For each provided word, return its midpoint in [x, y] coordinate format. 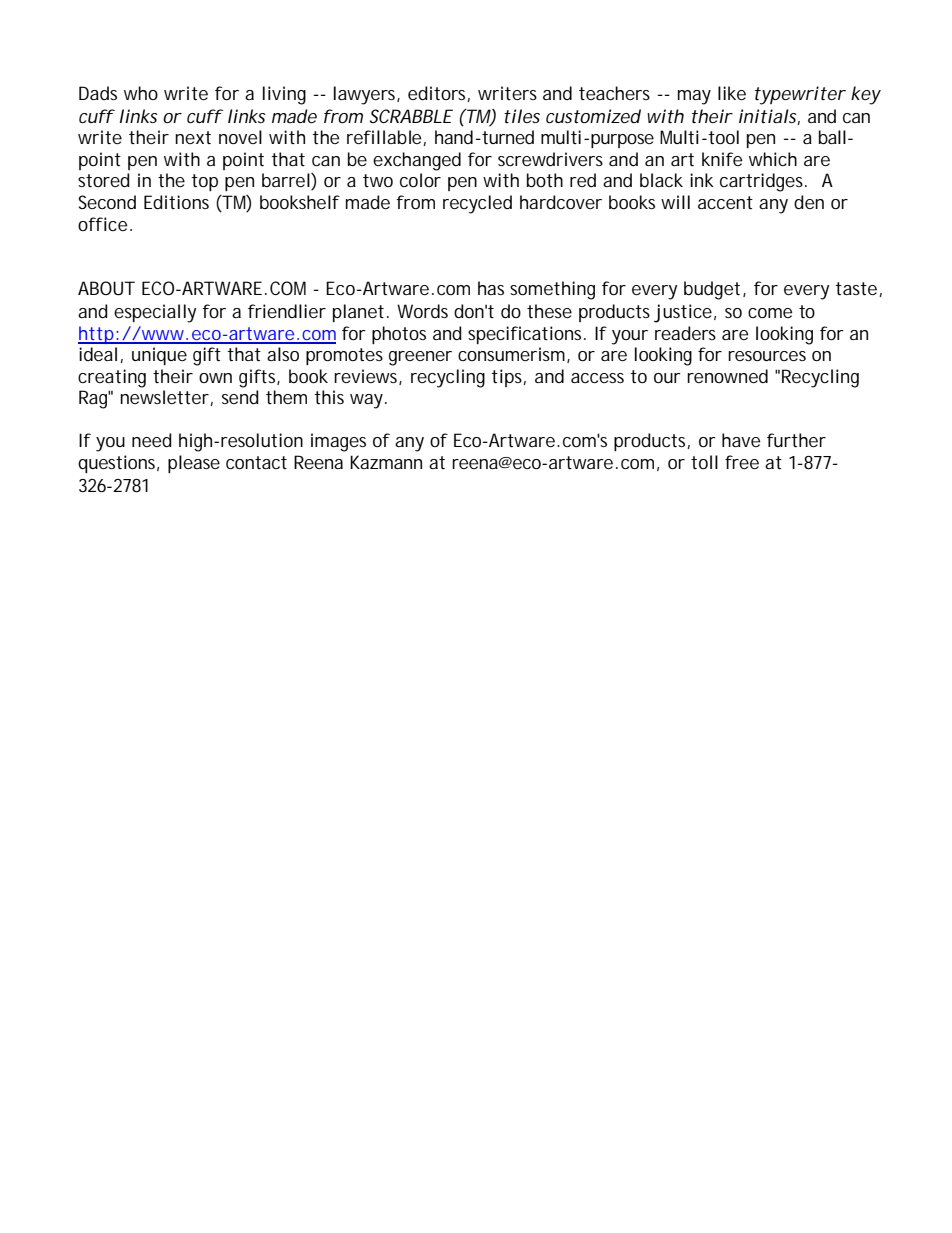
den [809, 202]
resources [767, 356]
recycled [477, 204]
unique [159, 356]
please [194, 464]
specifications [526, 335]
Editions [176, 202]
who [141, 93]
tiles [522, 116]
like [732, 93]
